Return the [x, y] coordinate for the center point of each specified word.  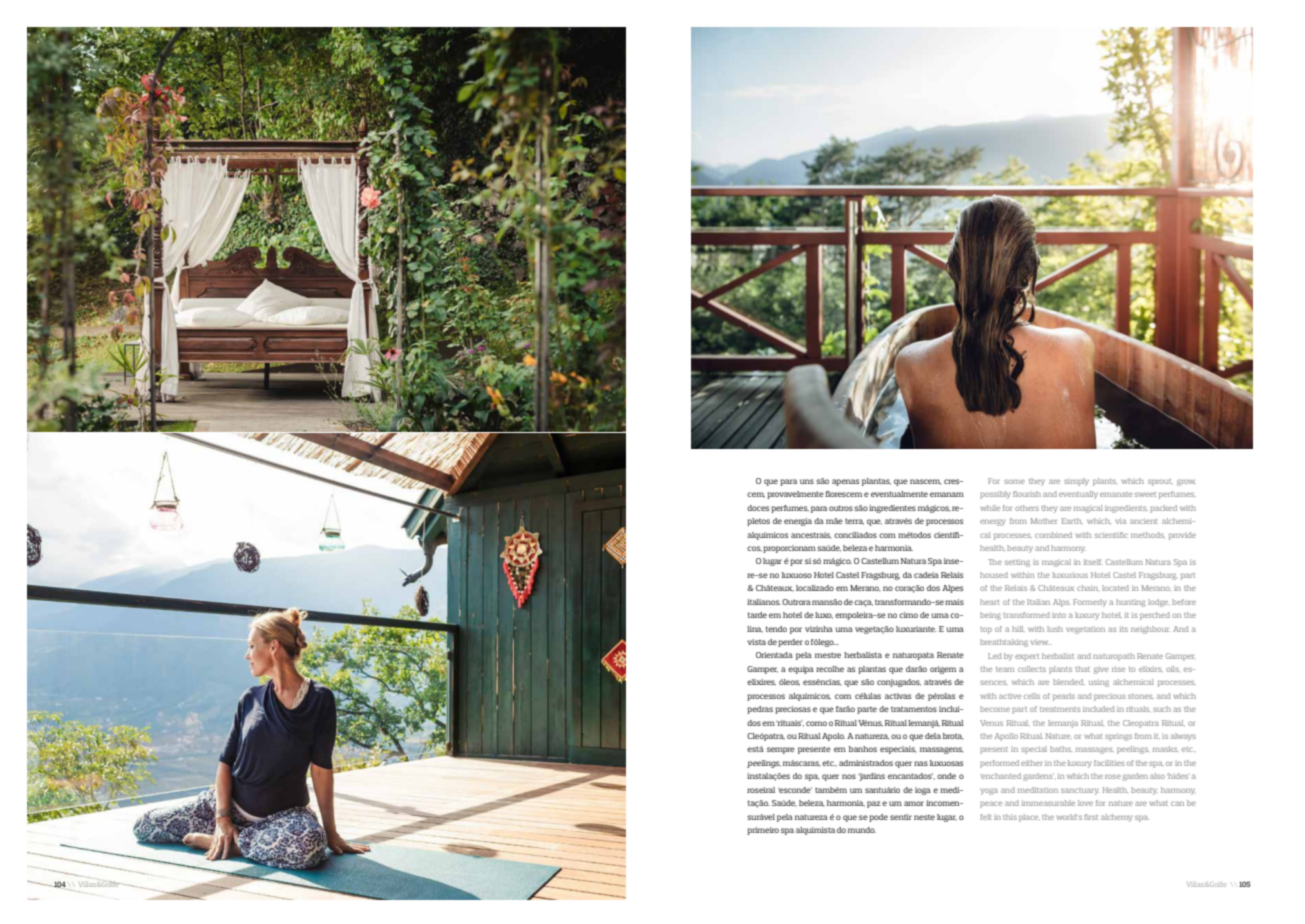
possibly [995, 495]
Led [995, 656]
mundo [862, 830]
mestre [828, 655]
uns [807, 481]
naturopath [1114, 657]
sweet [1145, 494]
